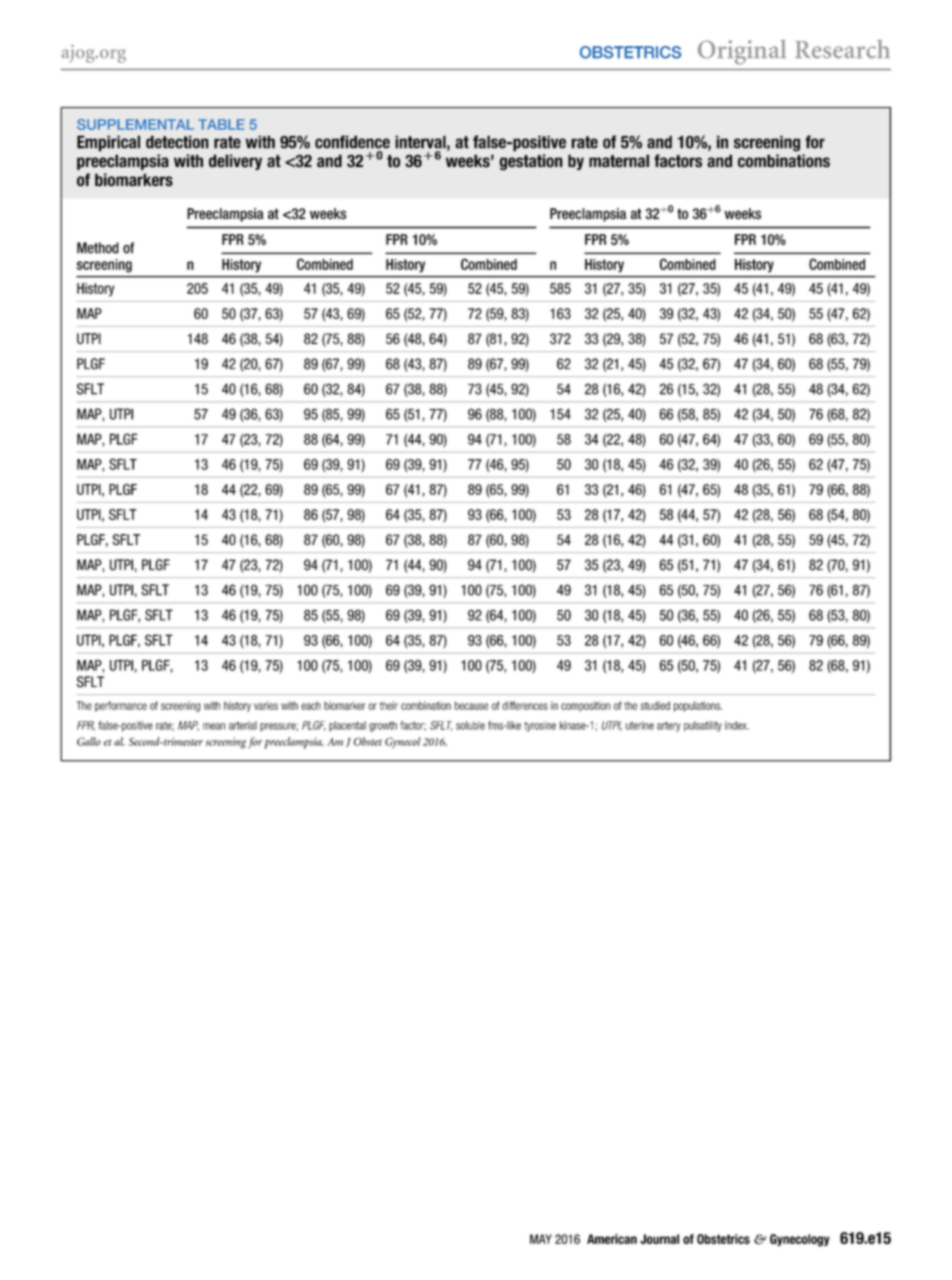 The width and height of the page is (952, 1280). Describe the element at coordinates (98, 248) in the page. I see `Method` at that location.
